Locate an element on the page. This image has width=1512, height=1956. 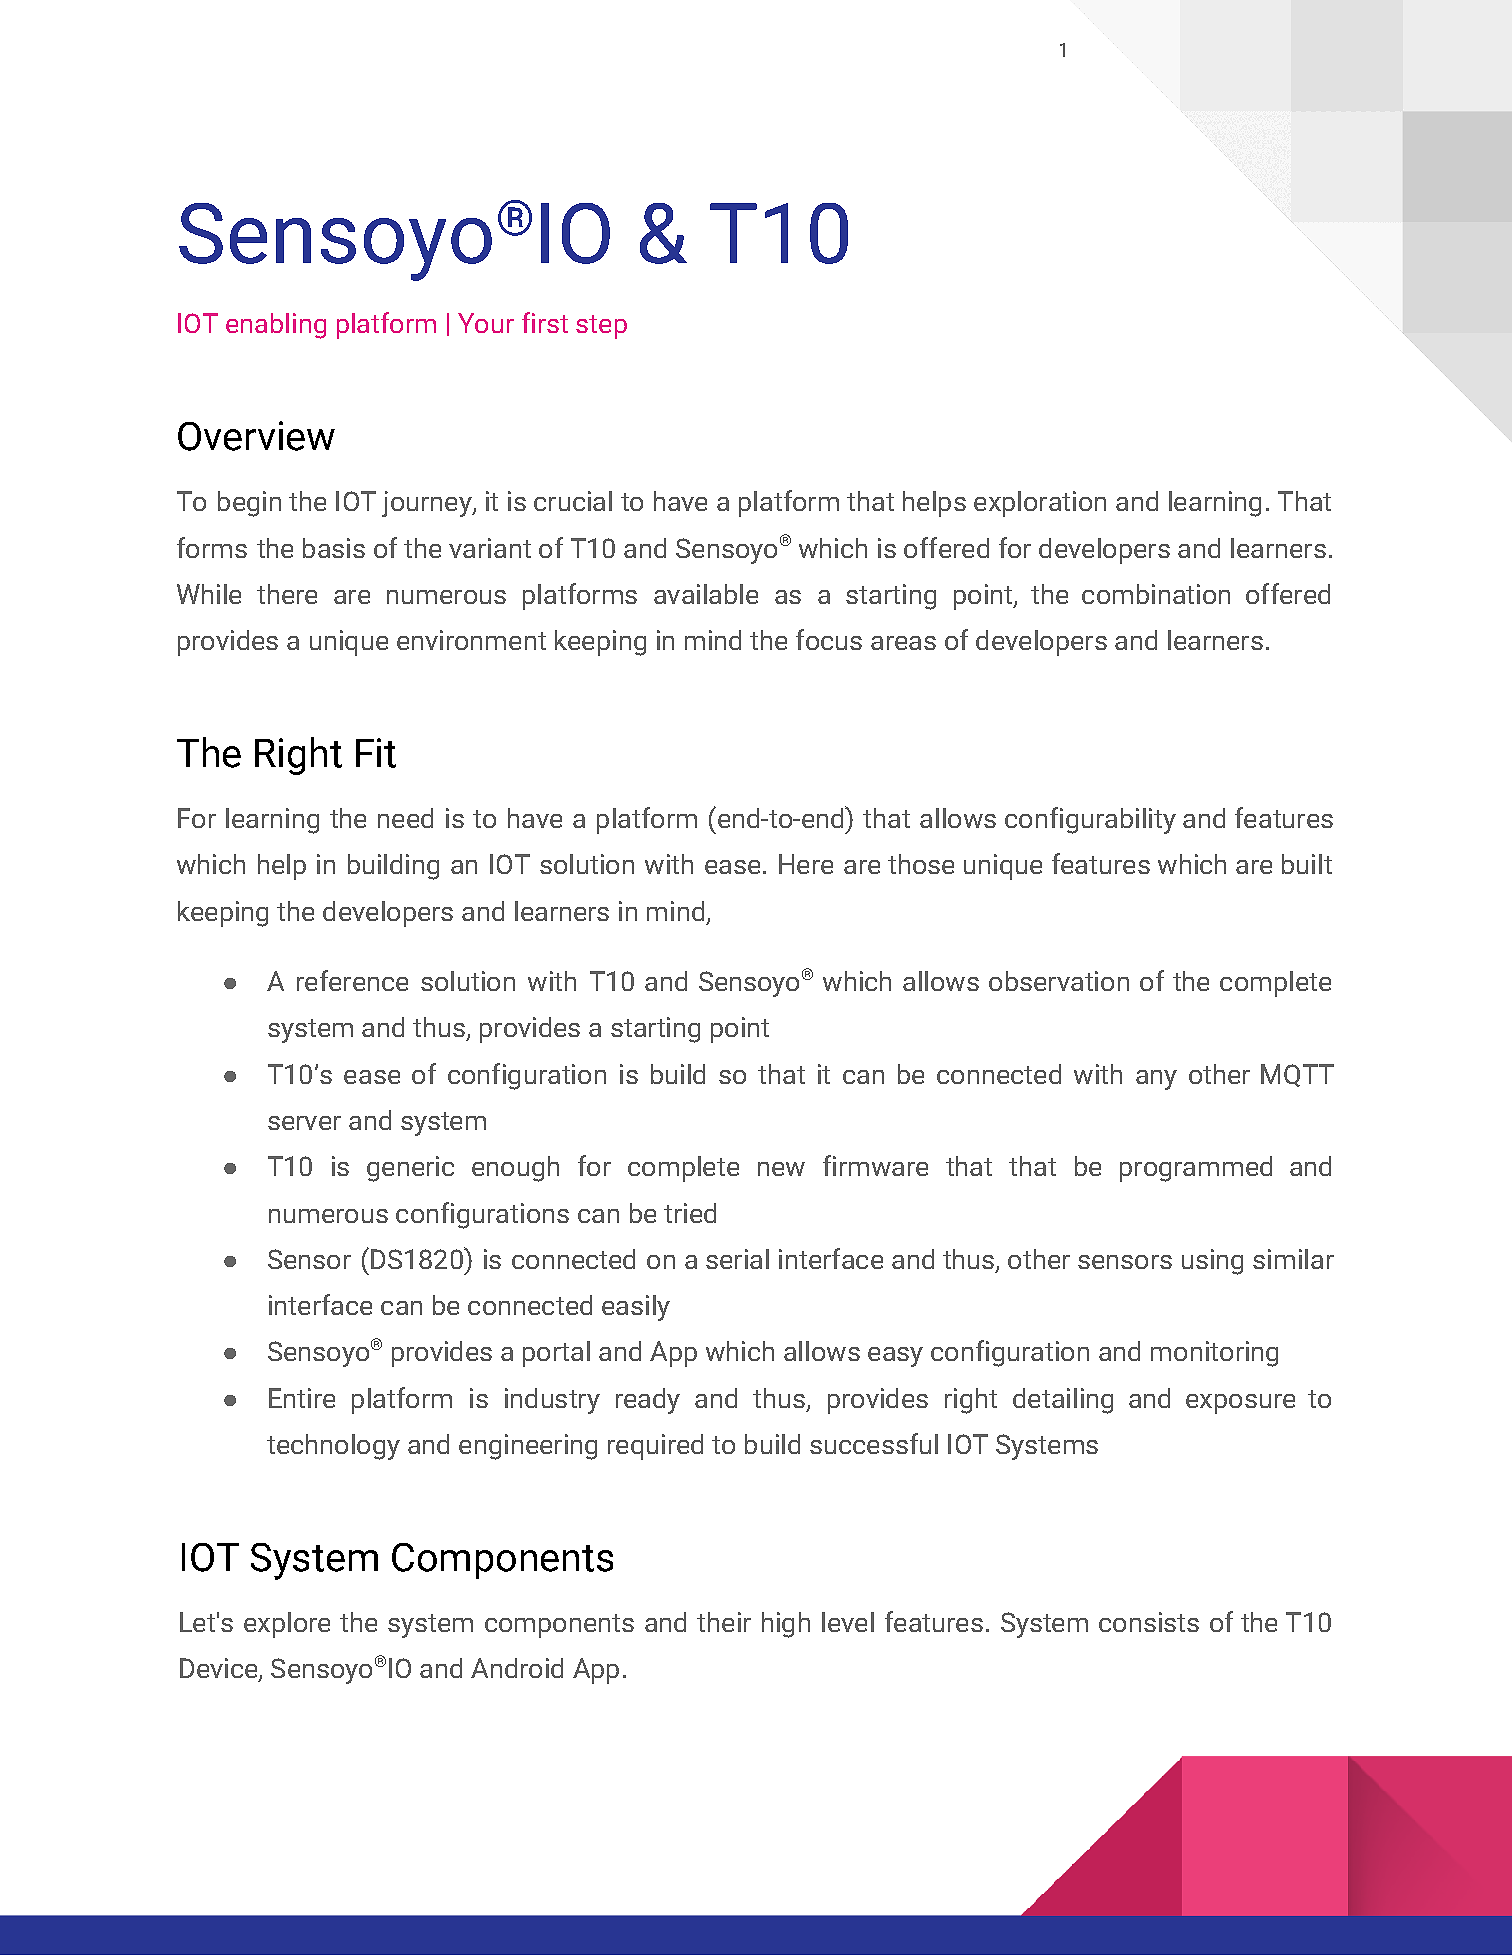
explore is located at coordinates (287, 1625).
